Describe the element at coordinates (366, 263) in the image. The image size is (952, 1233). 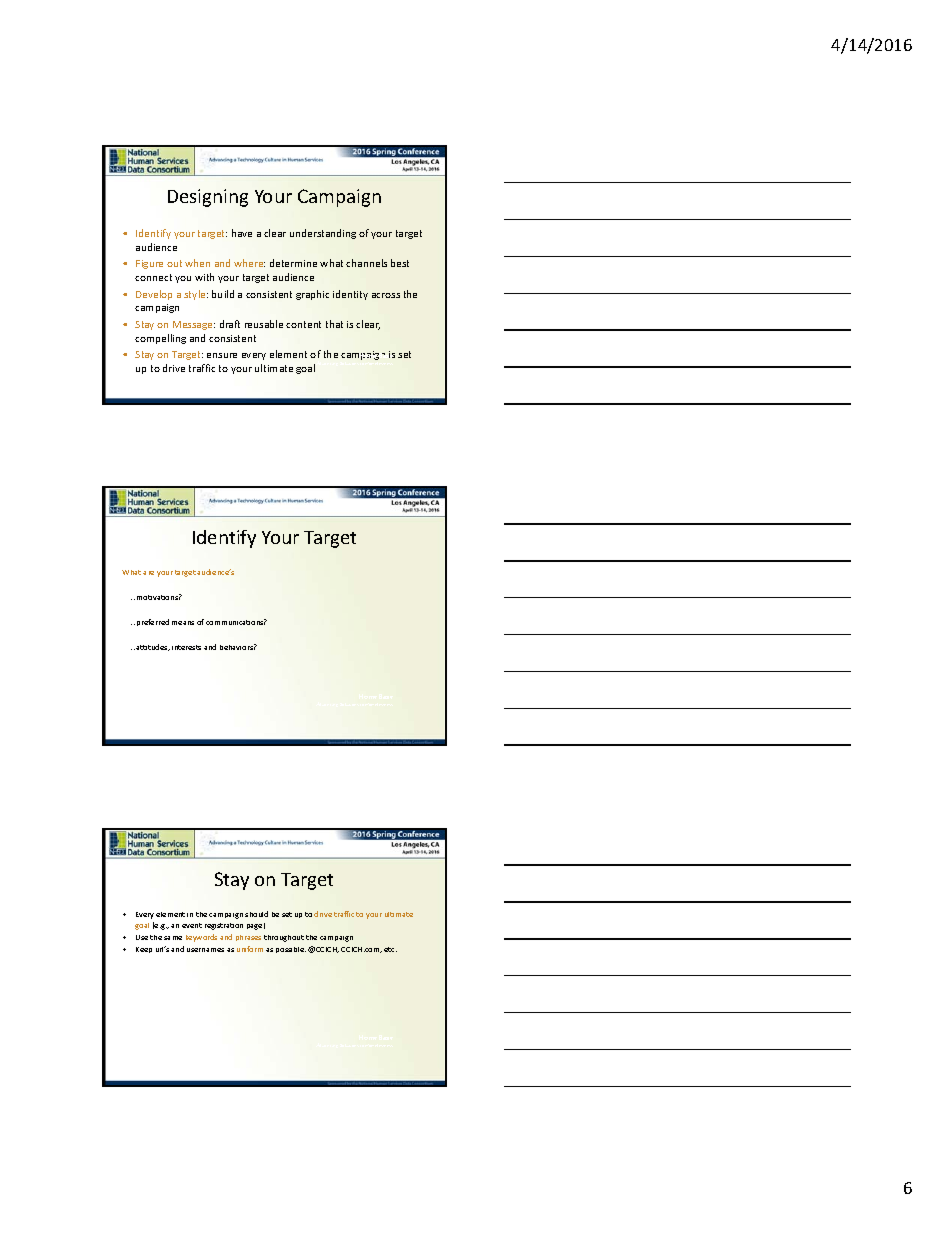
I see `channels` at that location.
